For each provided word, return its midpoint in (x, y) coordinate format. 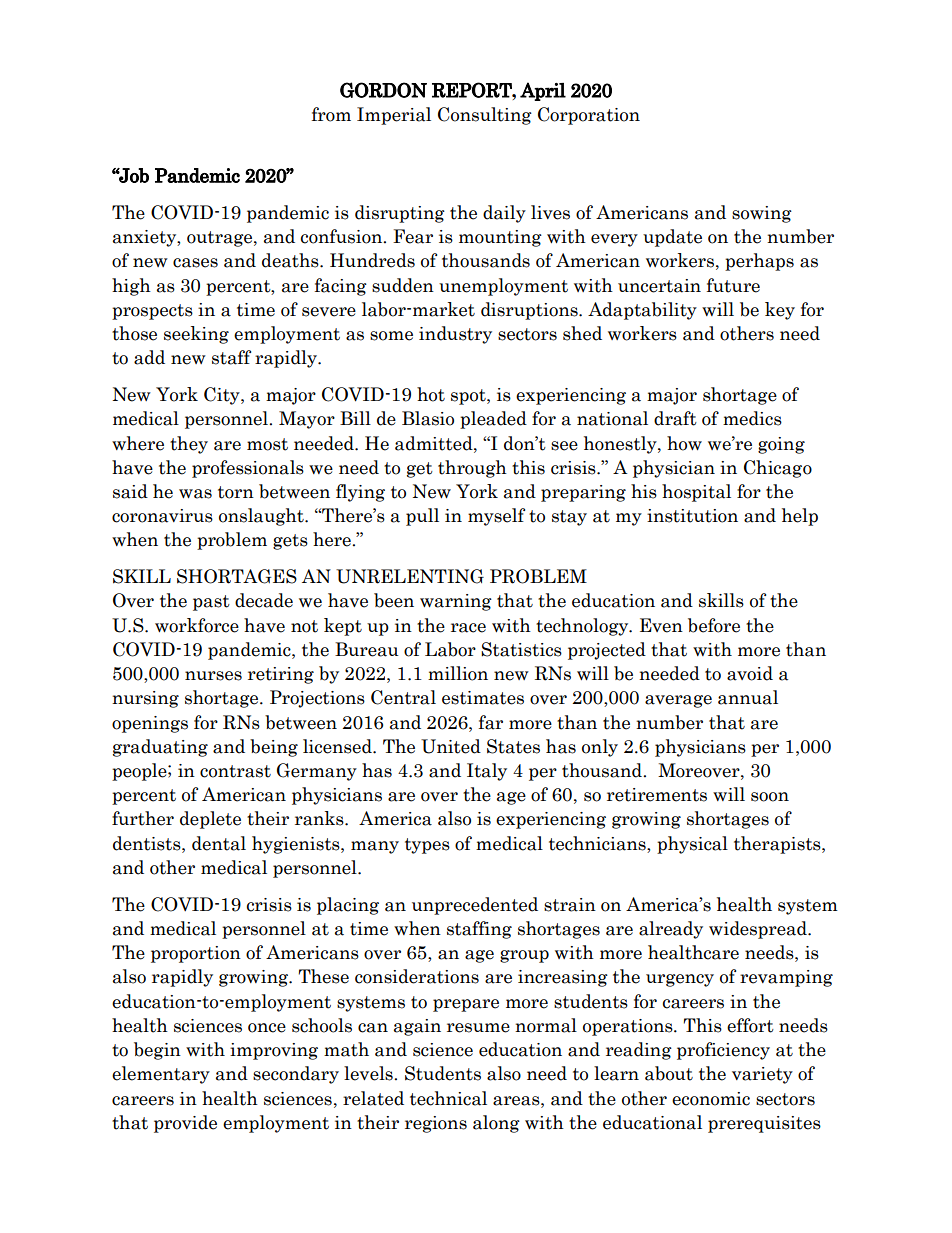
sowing (762, 214)
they (189, 445)
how (684, 443)
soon (770, 797)
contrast (235, 771)
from (331, 114)
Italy (487, 772)
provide (185, 1124)
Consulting (485, 116)
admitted (435, 443)
